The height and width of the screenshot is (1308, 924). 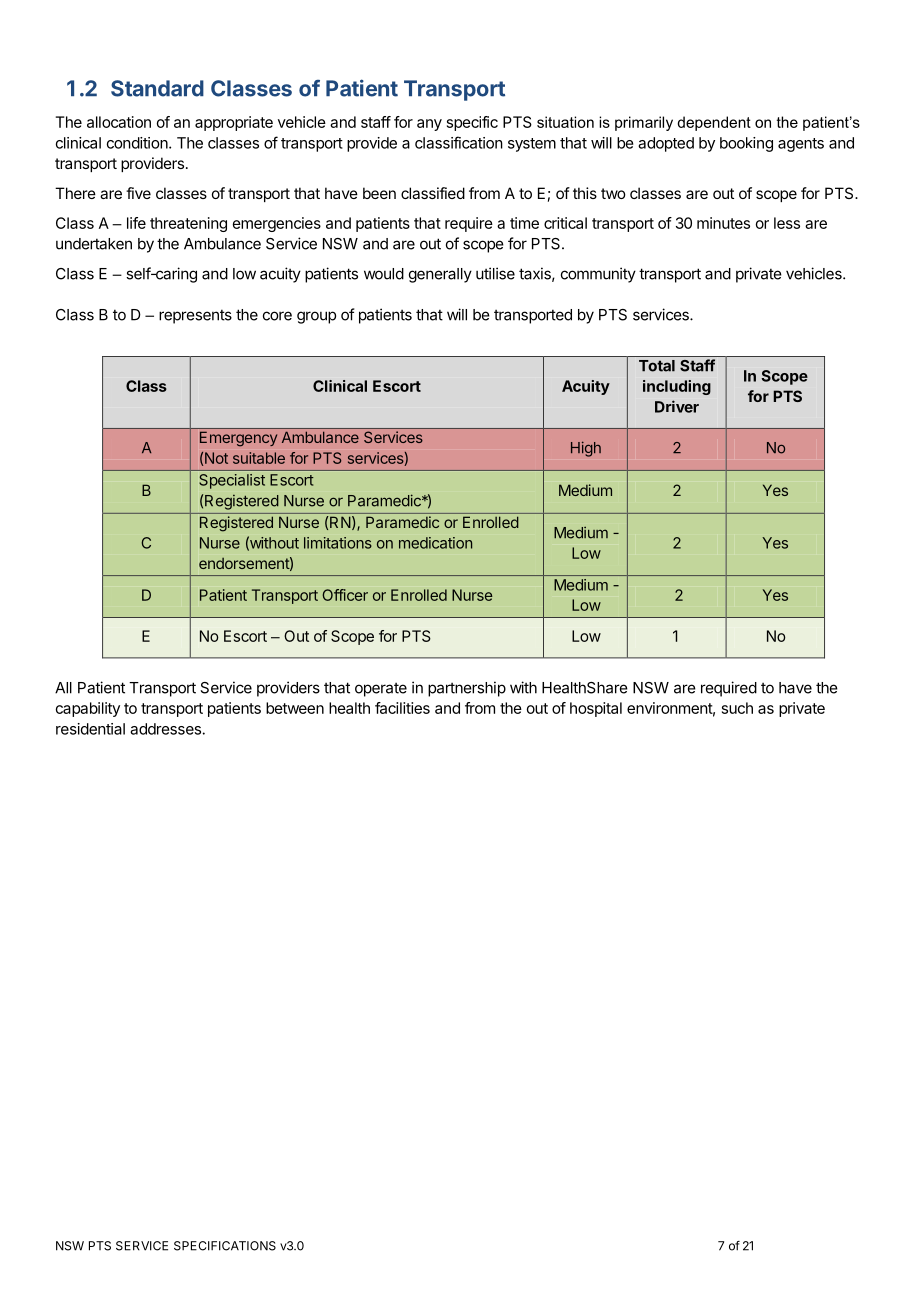 What do you see at coordinates (232, 481) in the screenshot?
I see `Specialist` at bounding box center [232, 481].
